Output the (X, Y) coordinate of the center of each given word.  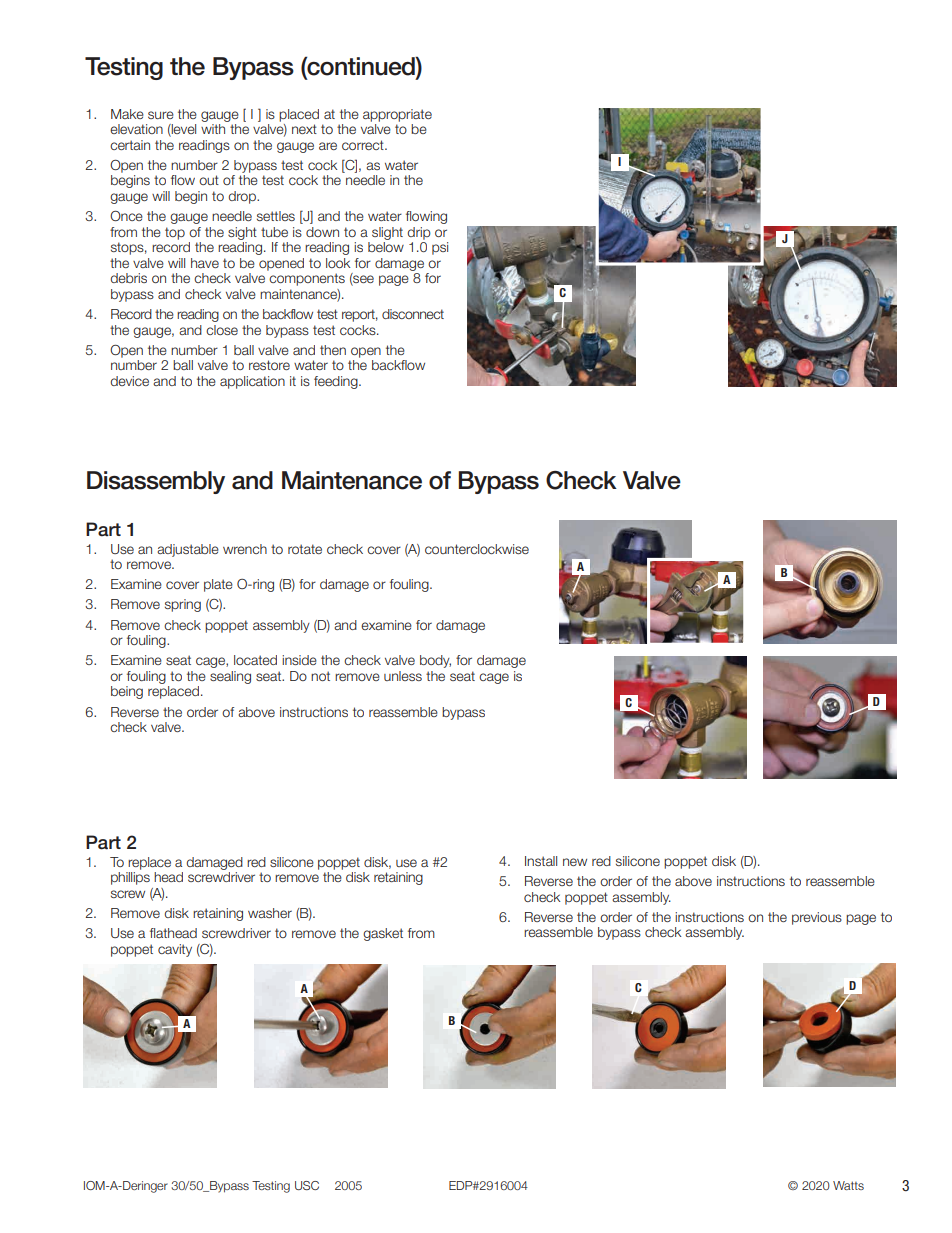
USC (307, 1185)
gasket (383, 934)
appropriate (397, 115)
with (213, 129)
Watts (848, 1185)
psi (440, 248)
